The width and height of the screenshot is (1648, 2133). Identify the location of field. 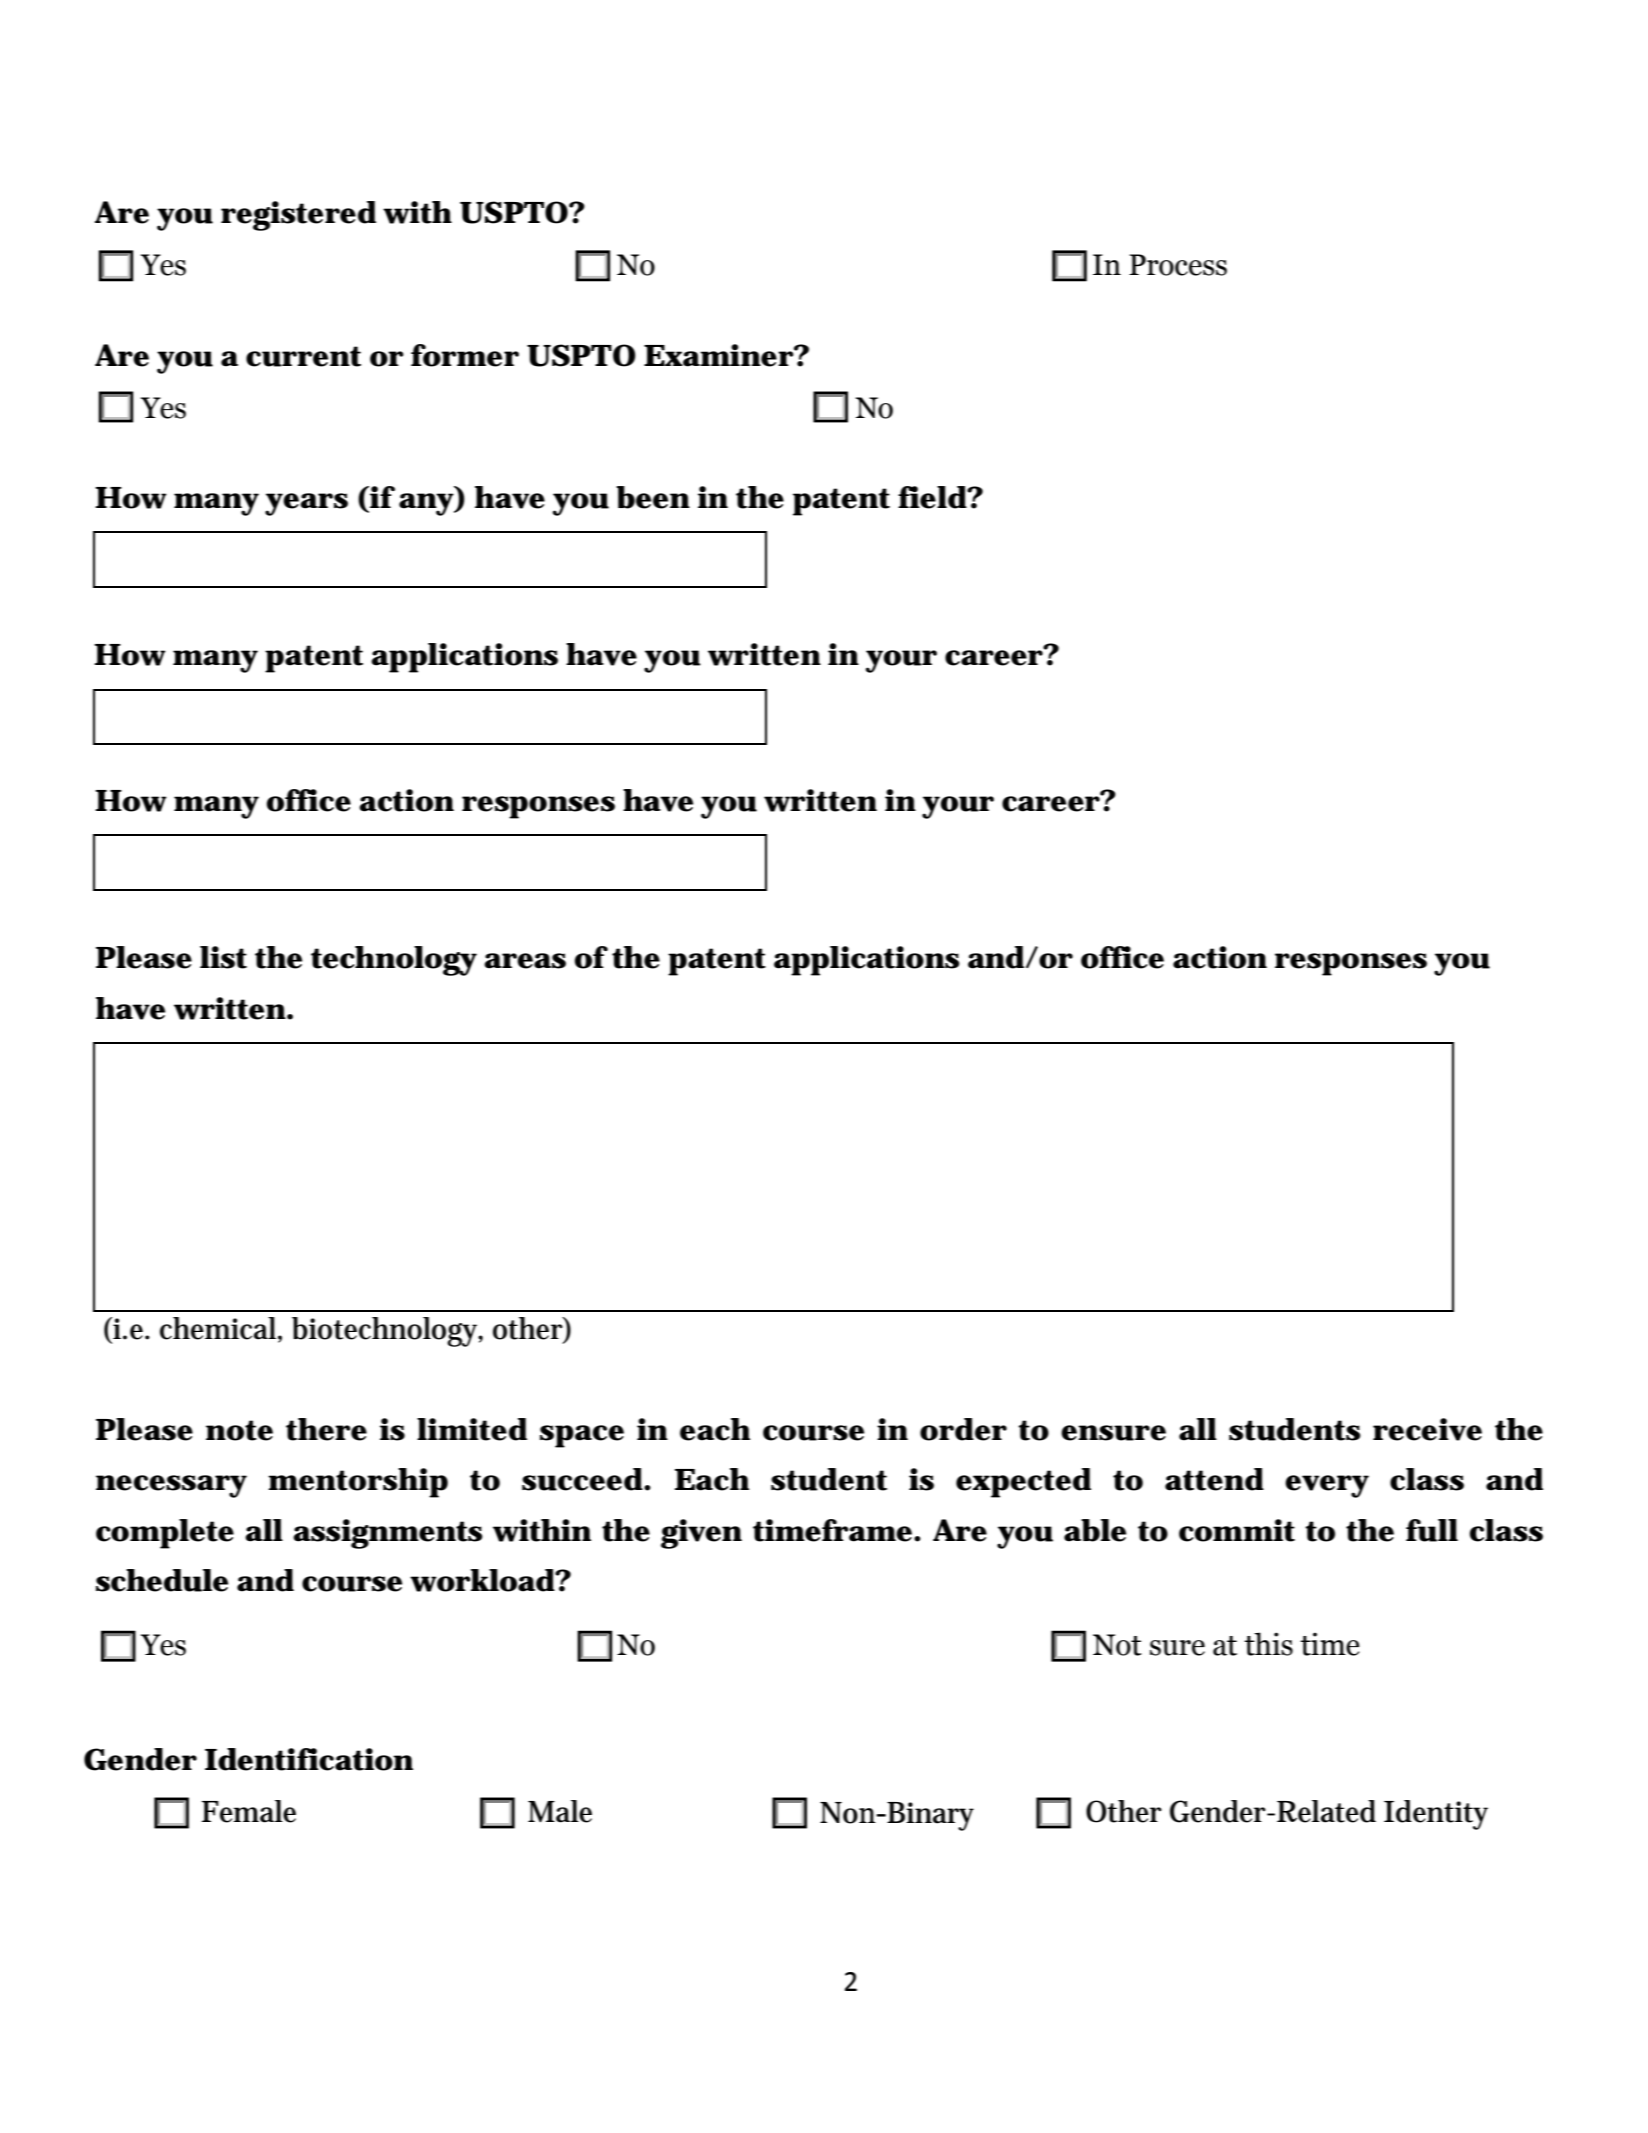
(933, 497).
